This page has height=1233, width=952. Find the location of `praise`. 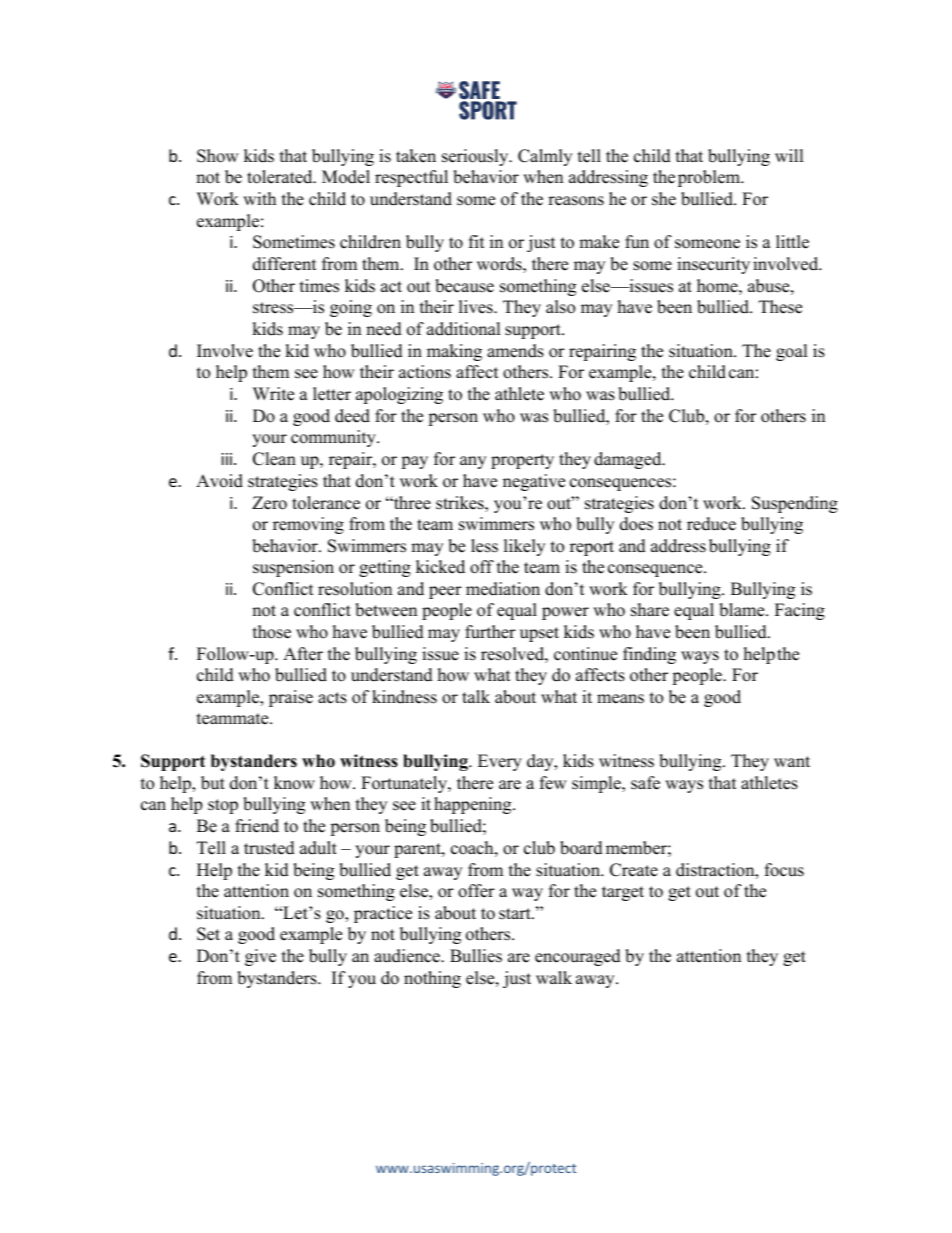

praise is located at coordinates (291, 698).
